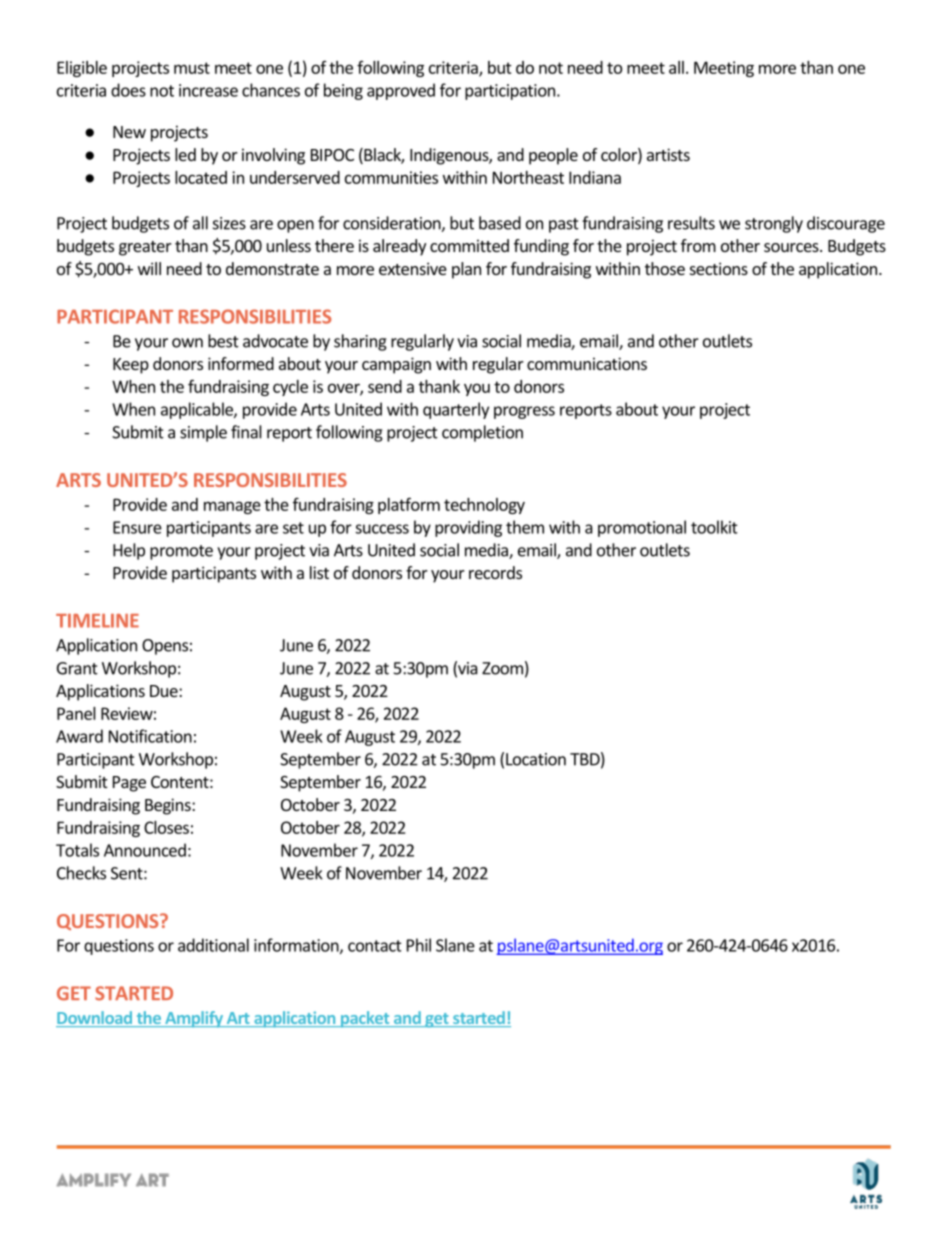 Image resolution: width=952 pixels, height=1233 pixels. What do you see at coordinates (165, 691) in the page?
I see `Due` at bounding box center [165, 691].
